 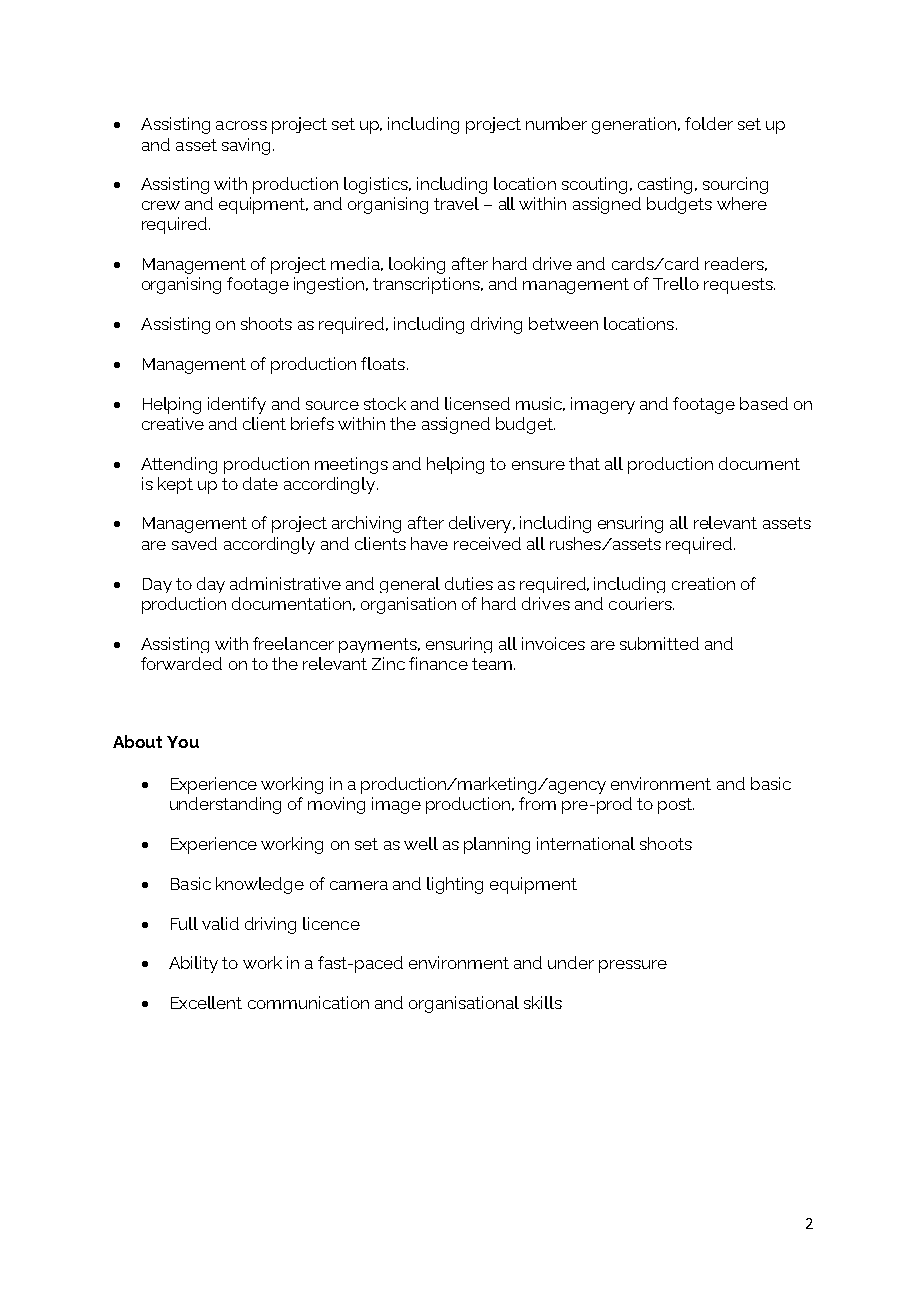 I want to click on You, so click(x=183, y=742).
